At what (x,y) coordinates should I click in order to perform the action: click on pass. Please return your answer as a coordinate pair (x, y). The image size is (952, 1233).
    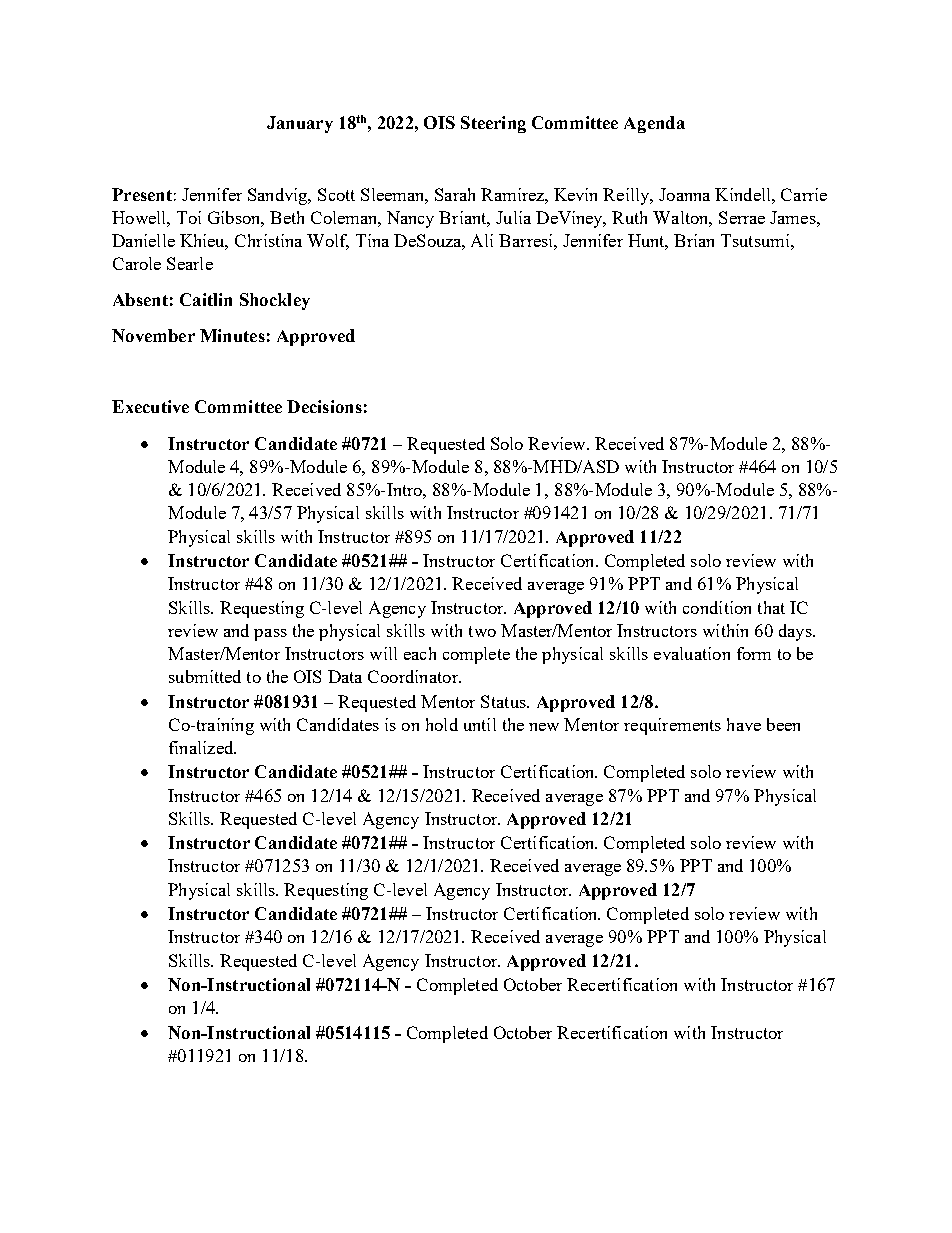
    Looking at the image, I should click on (270, 635).
